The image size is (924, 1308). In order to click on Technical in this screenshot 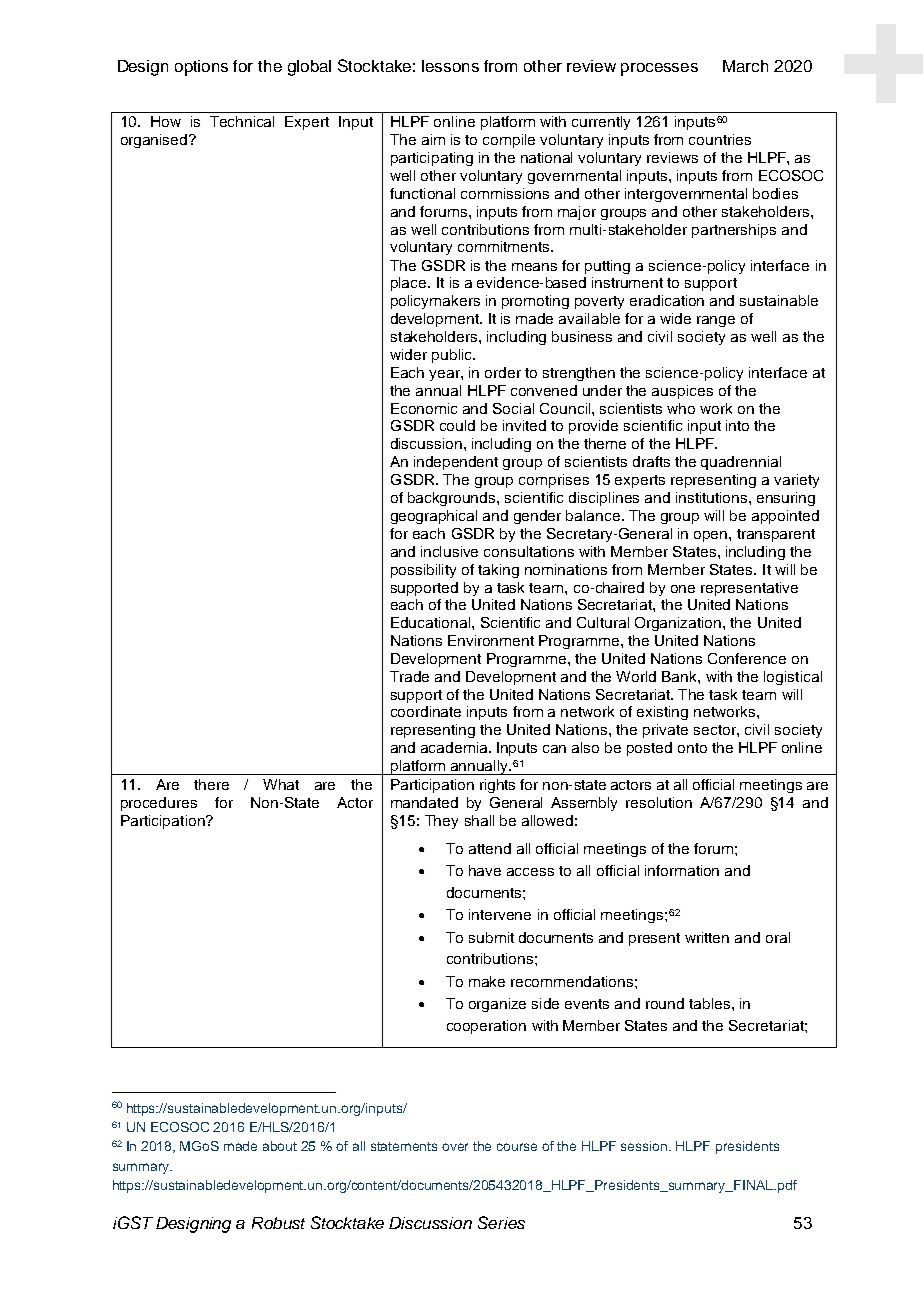, I will do `click(242, 121)`.
